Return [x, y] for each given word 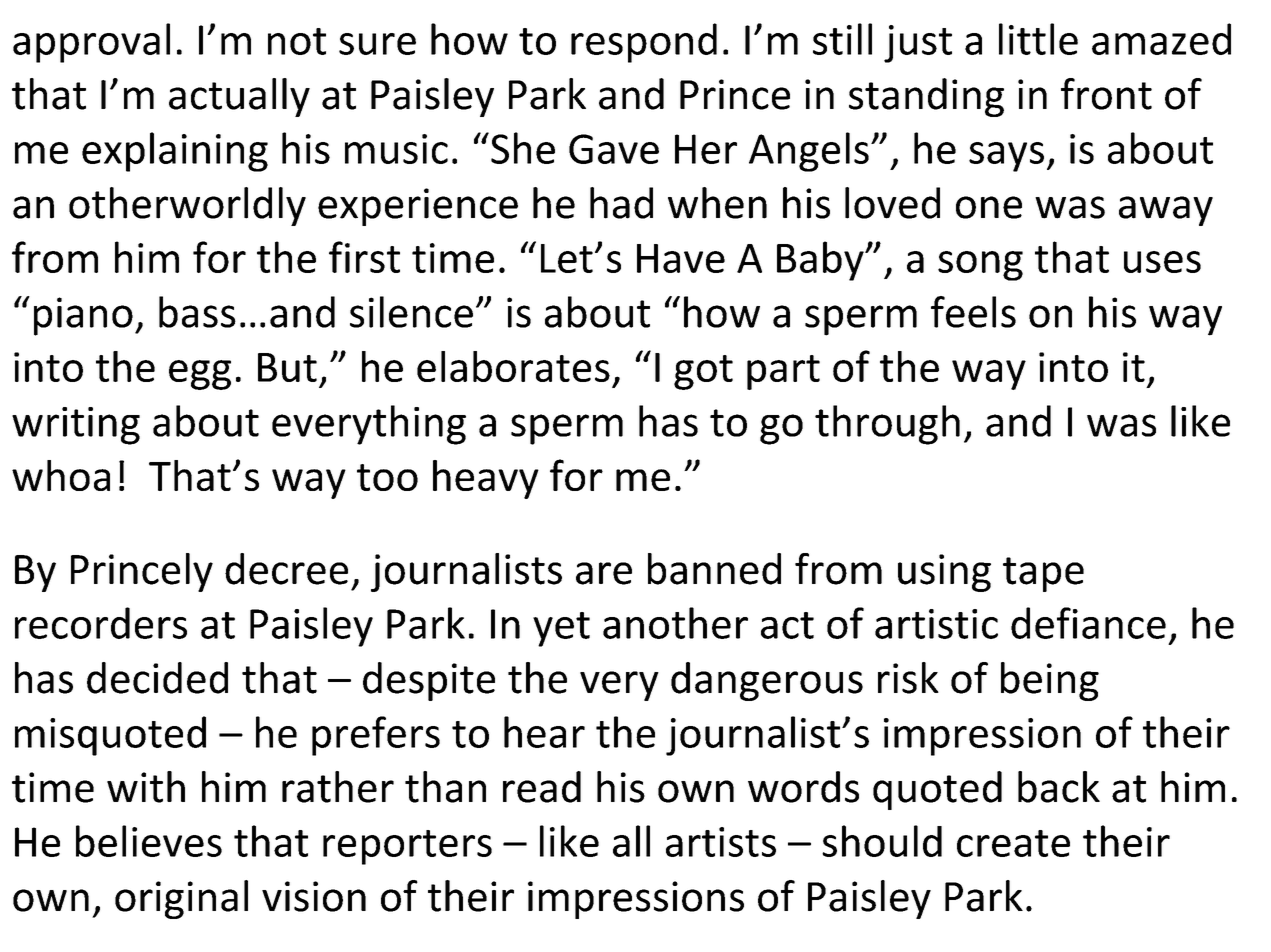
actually [239, 97]
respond [644, 43]
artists [721, 842]
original [181, 899]
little [1038, 39]
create [1013, 843]
